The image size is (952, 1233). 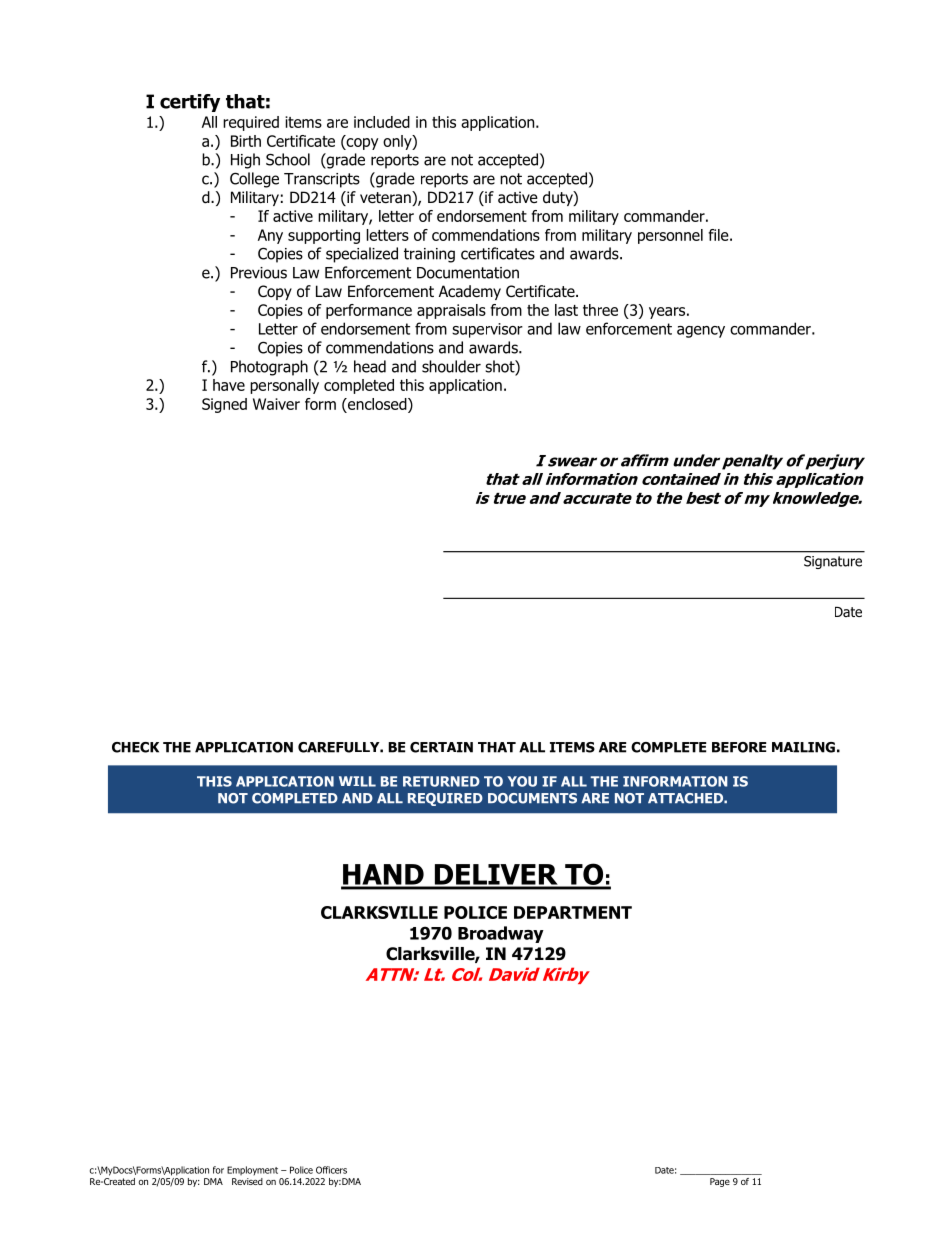 I want to click on Employment, so click(x=252, y=1170).
